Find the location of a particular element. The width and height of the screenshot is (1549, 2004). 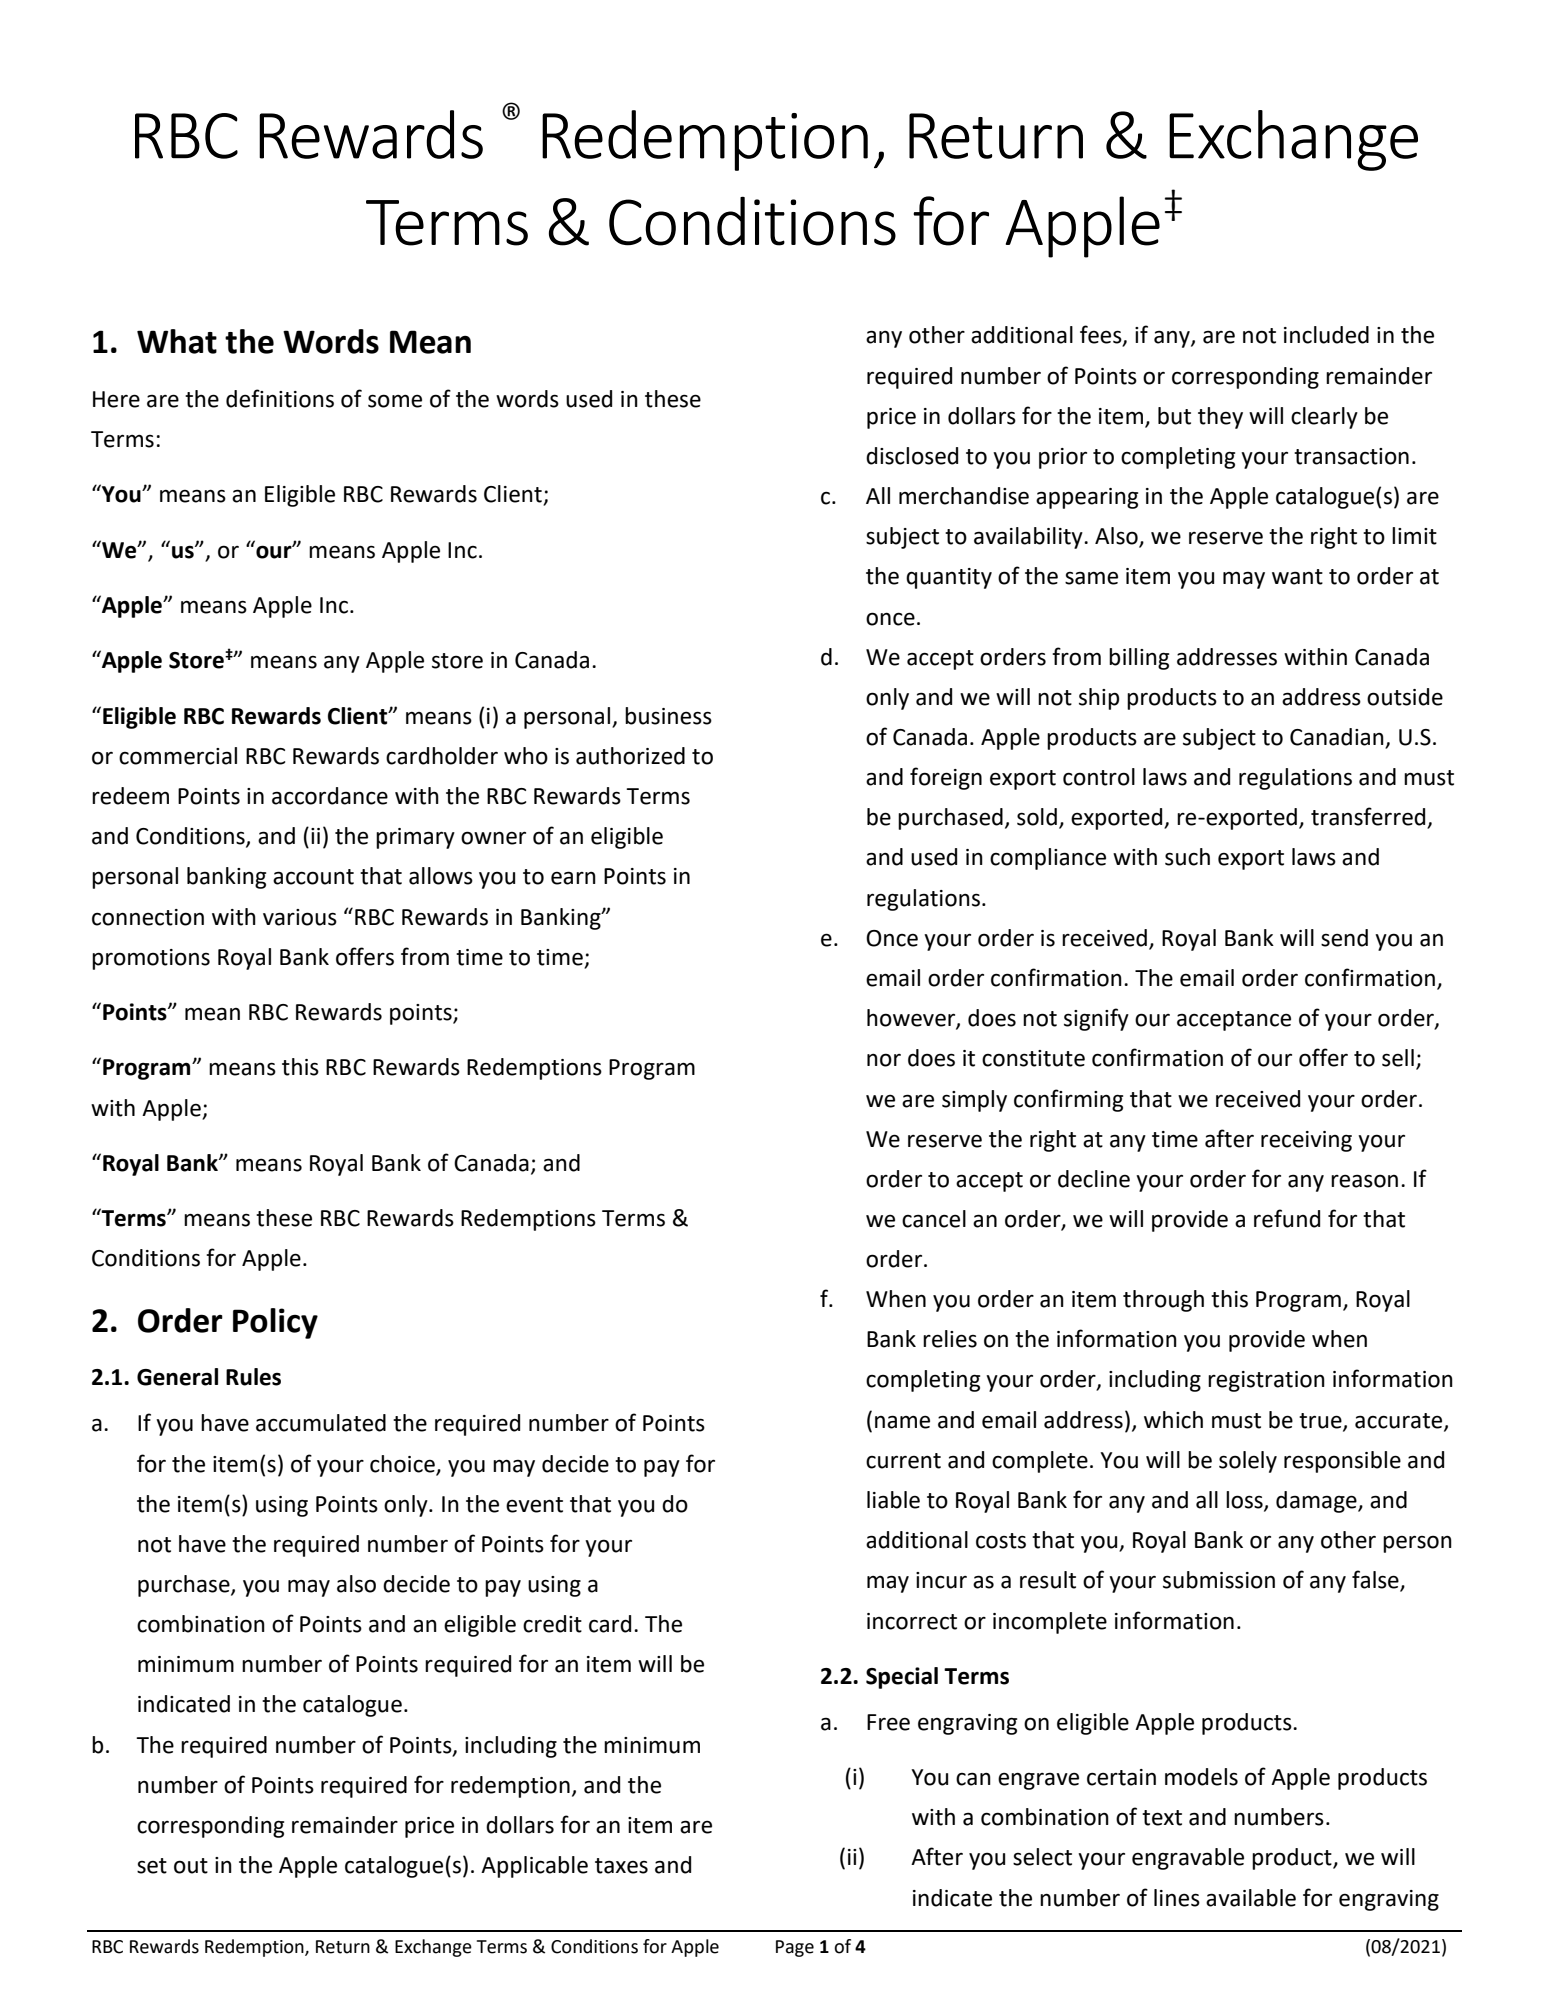

disclosed is located at coordinates (912, 456).
